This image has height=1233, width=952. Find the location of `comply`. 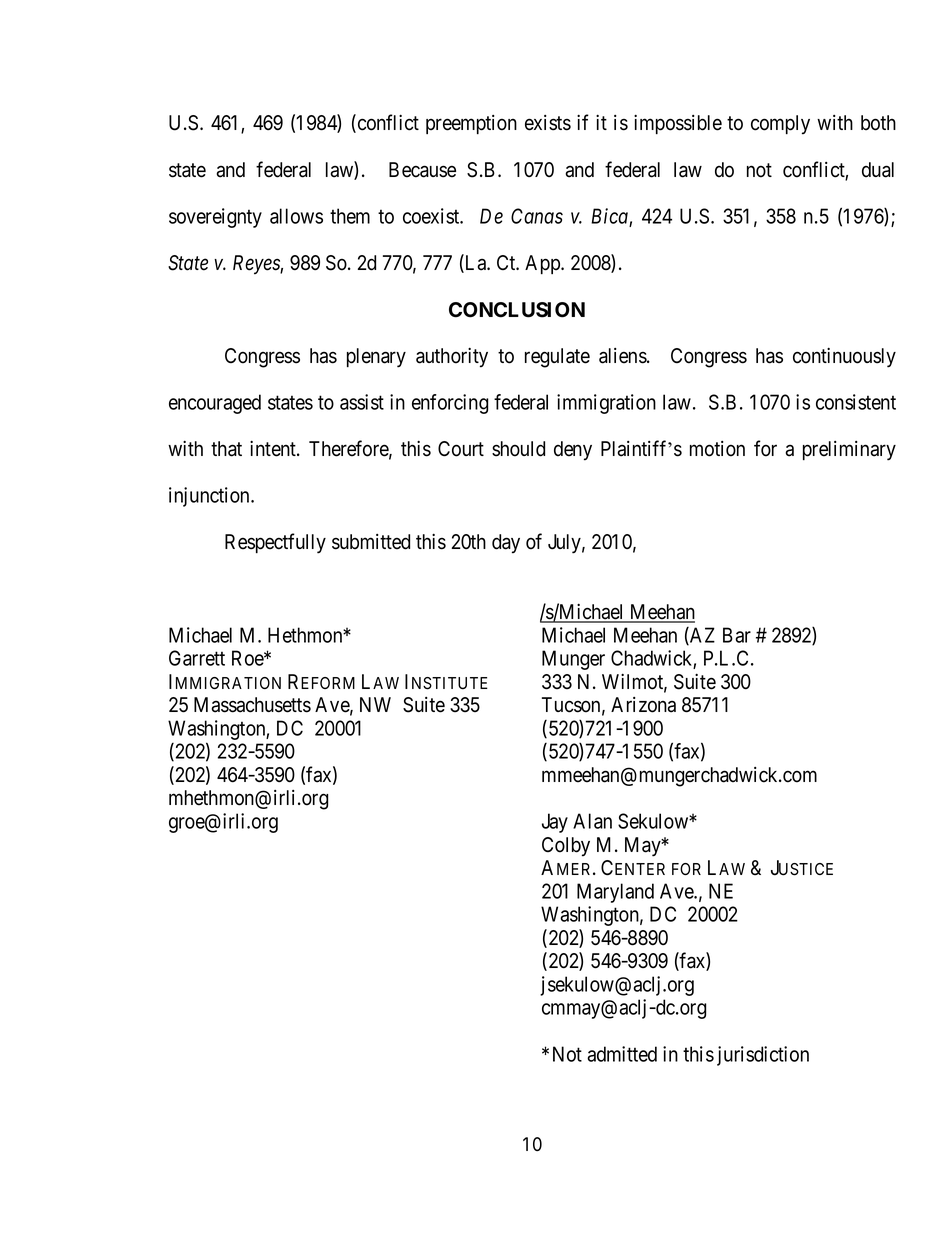

comply is located at coordinates (780, 125).
